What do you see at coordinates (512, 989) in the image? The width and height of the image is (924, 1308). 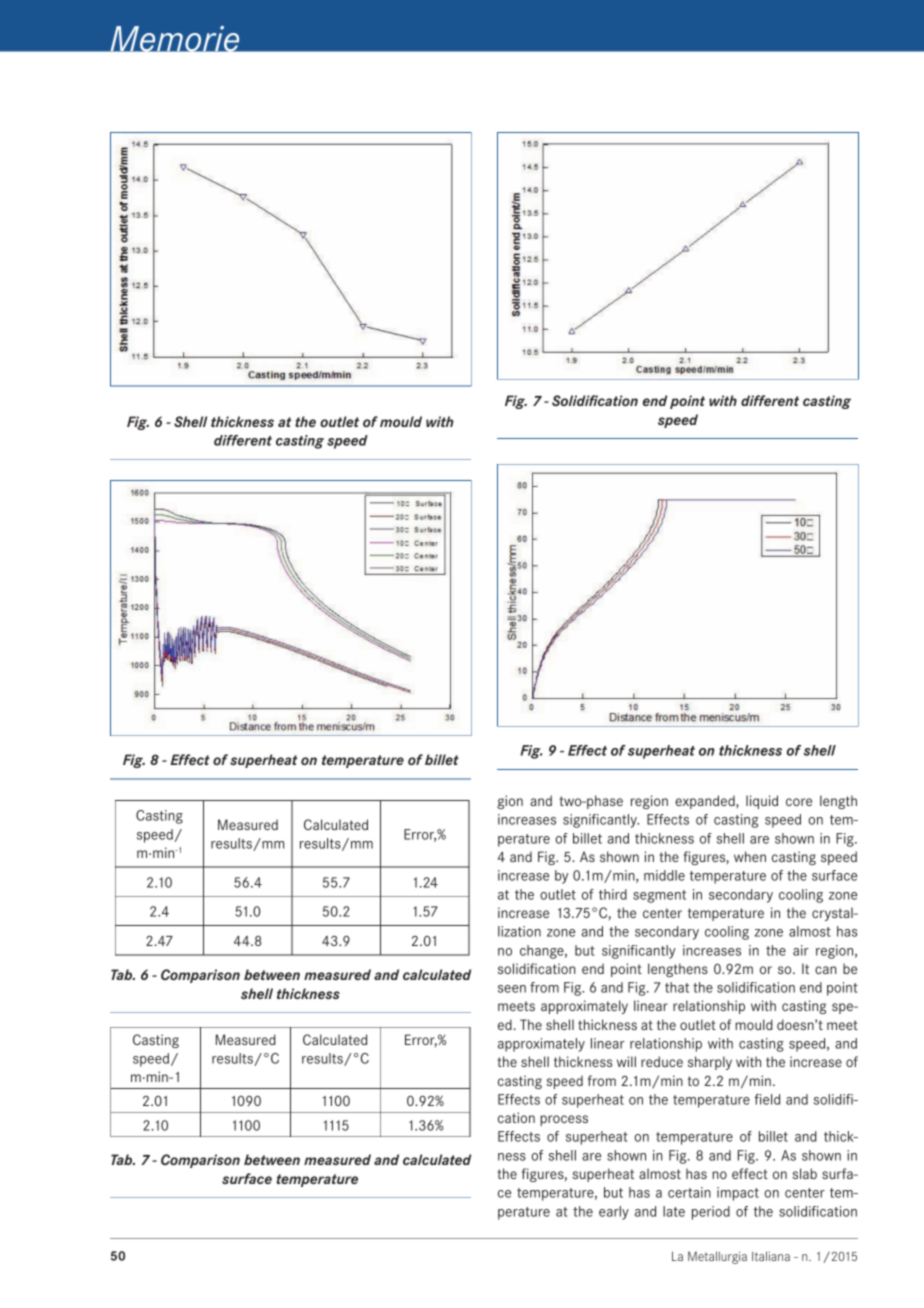 I see `seen` at bounding box center [512, 989].
